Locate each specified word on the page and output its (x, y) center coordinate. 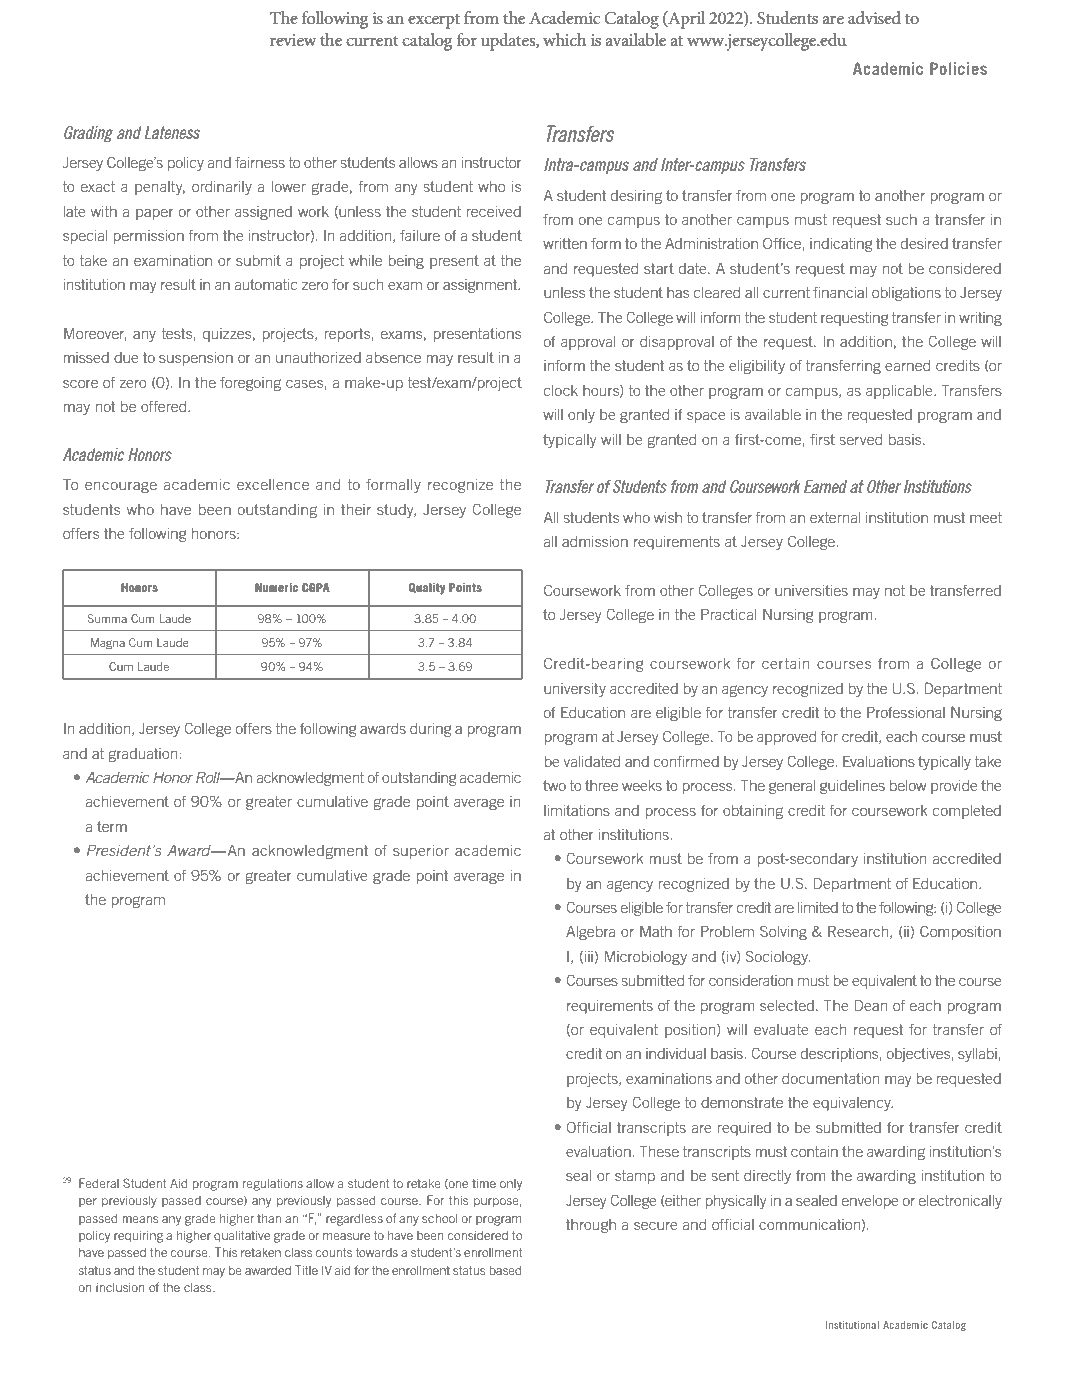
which (565, 39)
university (575, 690)
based (505, 1270)
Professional (906, 712)
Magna (108, 644)
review (293, 40)
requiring (138, 1236)
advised (874, 17)
